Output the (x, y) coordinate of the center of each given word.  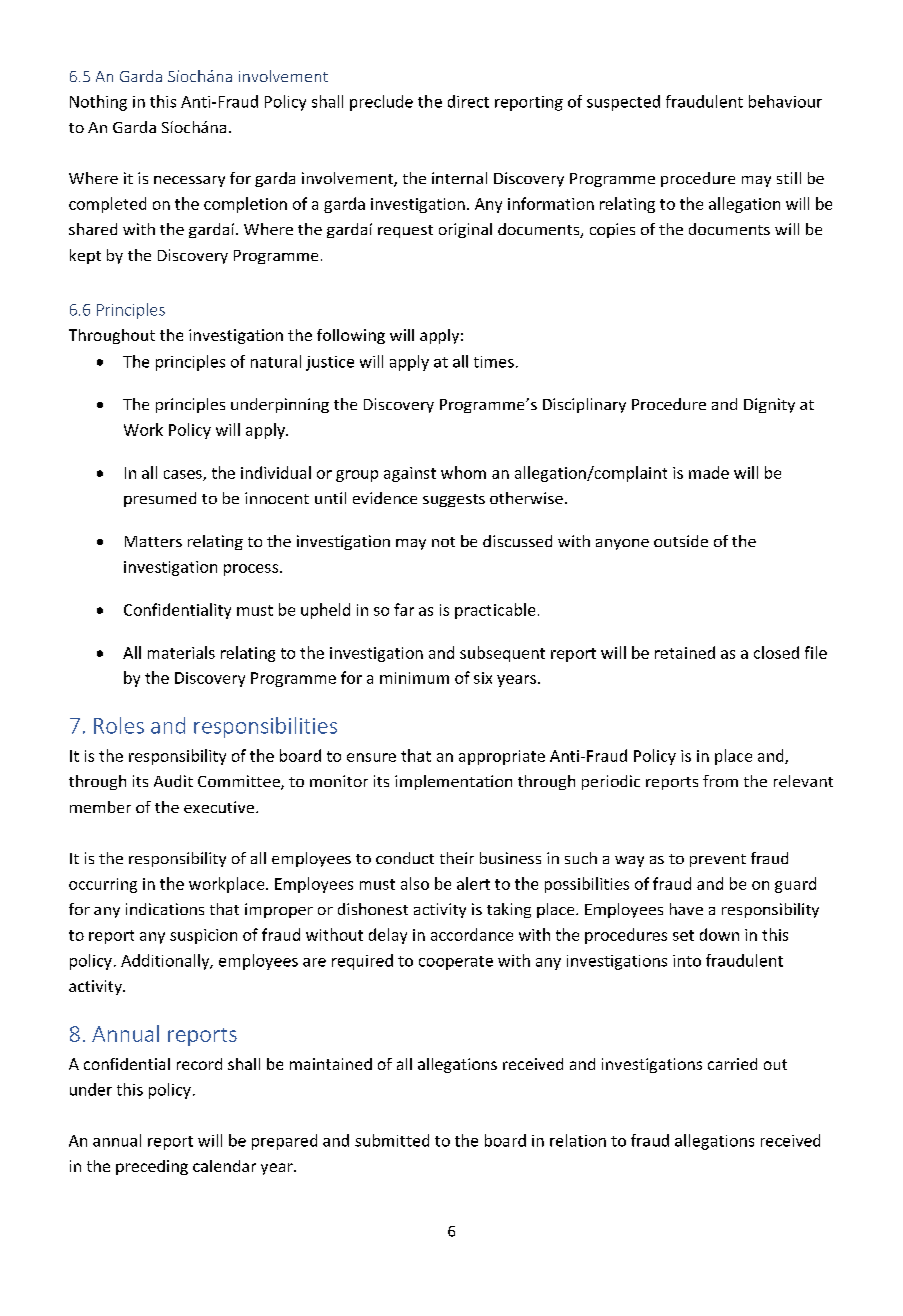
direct (468, 101)
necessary (189, 181)
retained (685, 652)
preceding (152, 1167)
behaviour (785, 101)
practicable (495, 611)
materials (181, 652)
